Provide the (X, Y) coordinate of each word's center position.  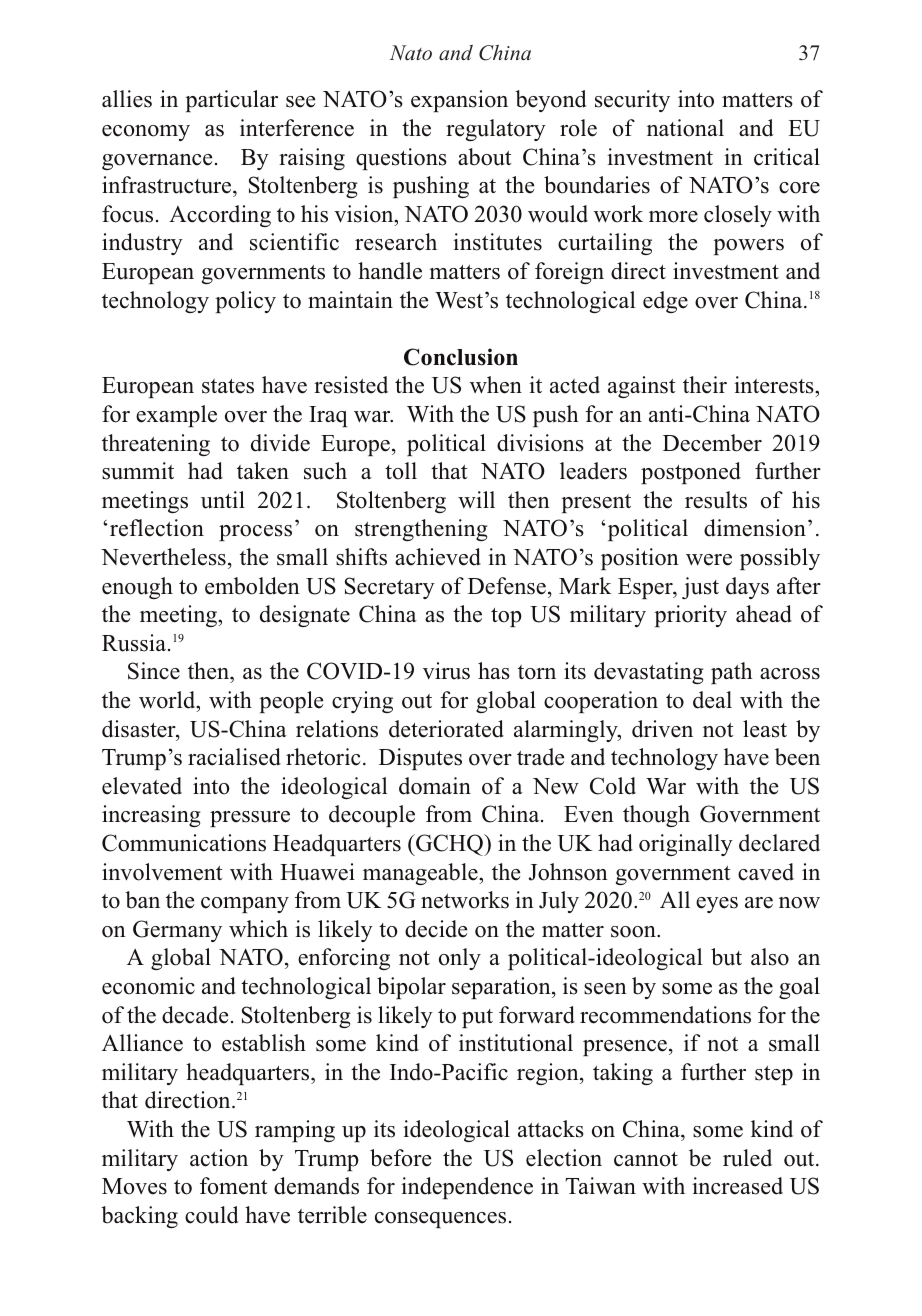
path (731, 673)
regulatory (496, 130)
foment (233, 1186)
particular (231, 101)
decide (436, 929)
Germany (177, 931)
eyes (717, 905)
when (496, 385)
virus (446, 671)
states (228, 386)
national (685, 128)
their (705, 385)
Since (154, 671)
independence (467, 1188)
